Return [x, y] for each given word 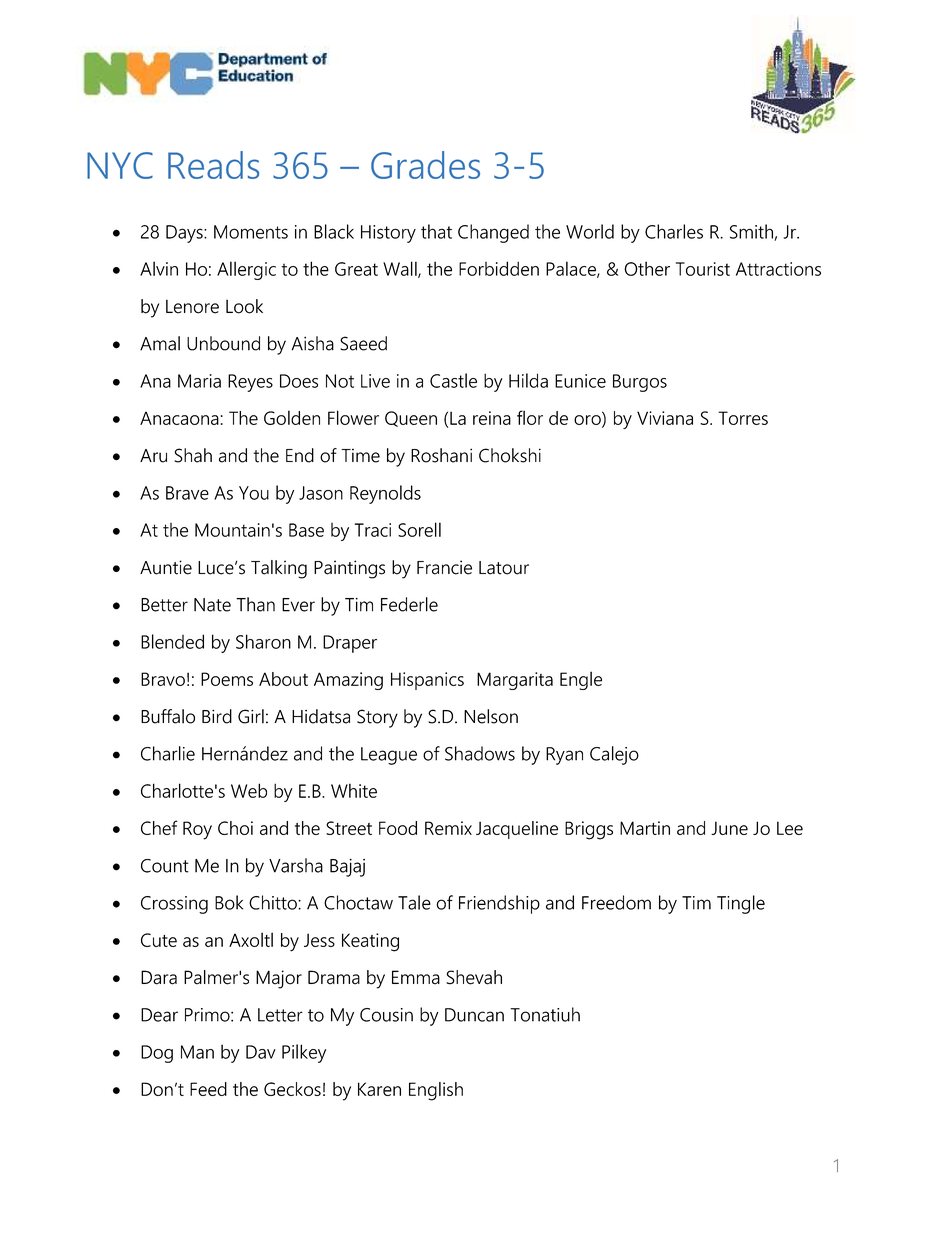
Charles [674, 231]
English [436, 1091]
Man [197, 1052]
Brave [187, 493]
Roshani [441, 455]
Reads [213, 165]
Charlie [168, 753]
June [729, 828]
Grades [425, 165]
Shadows [480, 753]
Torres [743, 418]
